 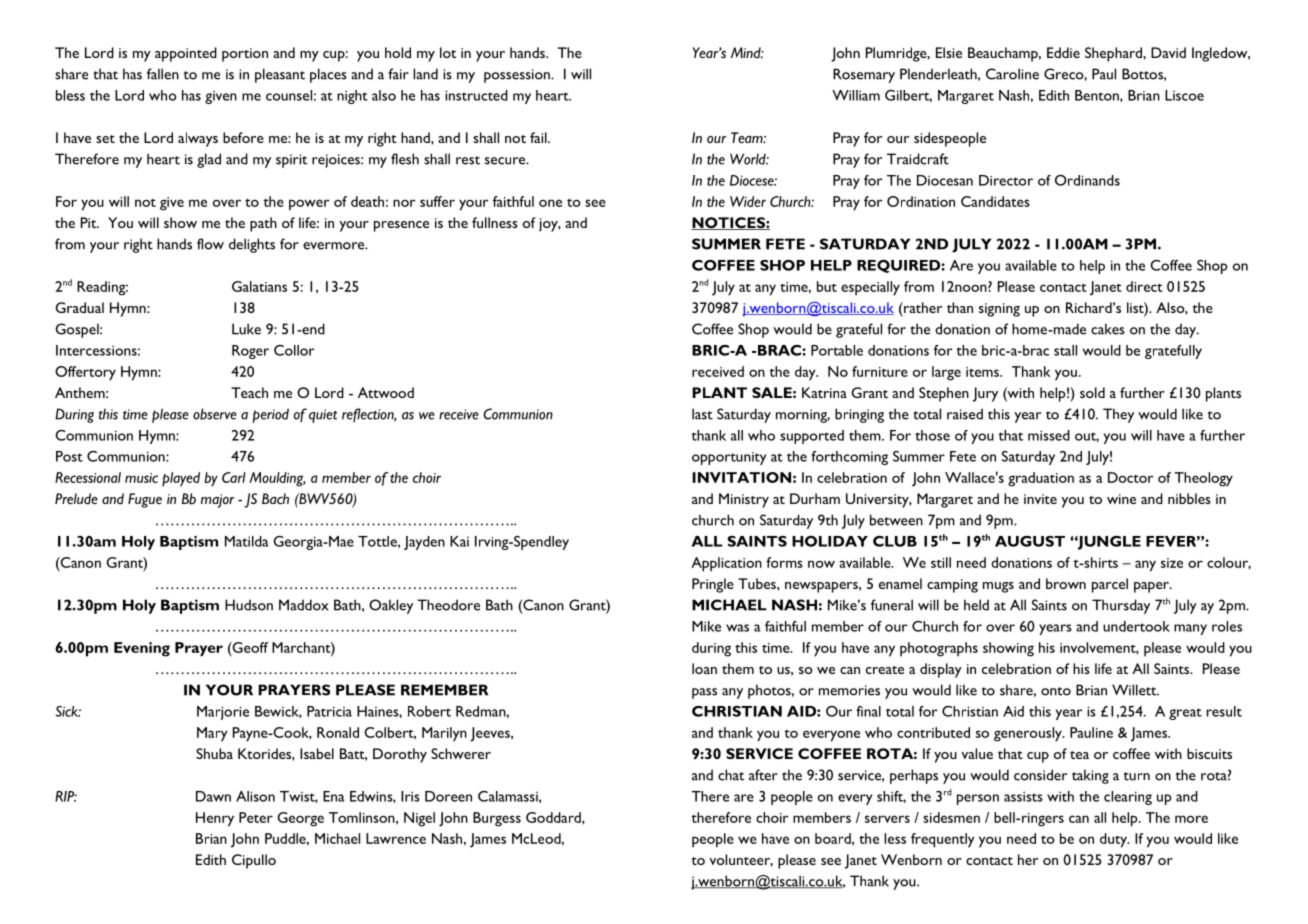 I want to click on undertook, so click(x=1136, y=626).
